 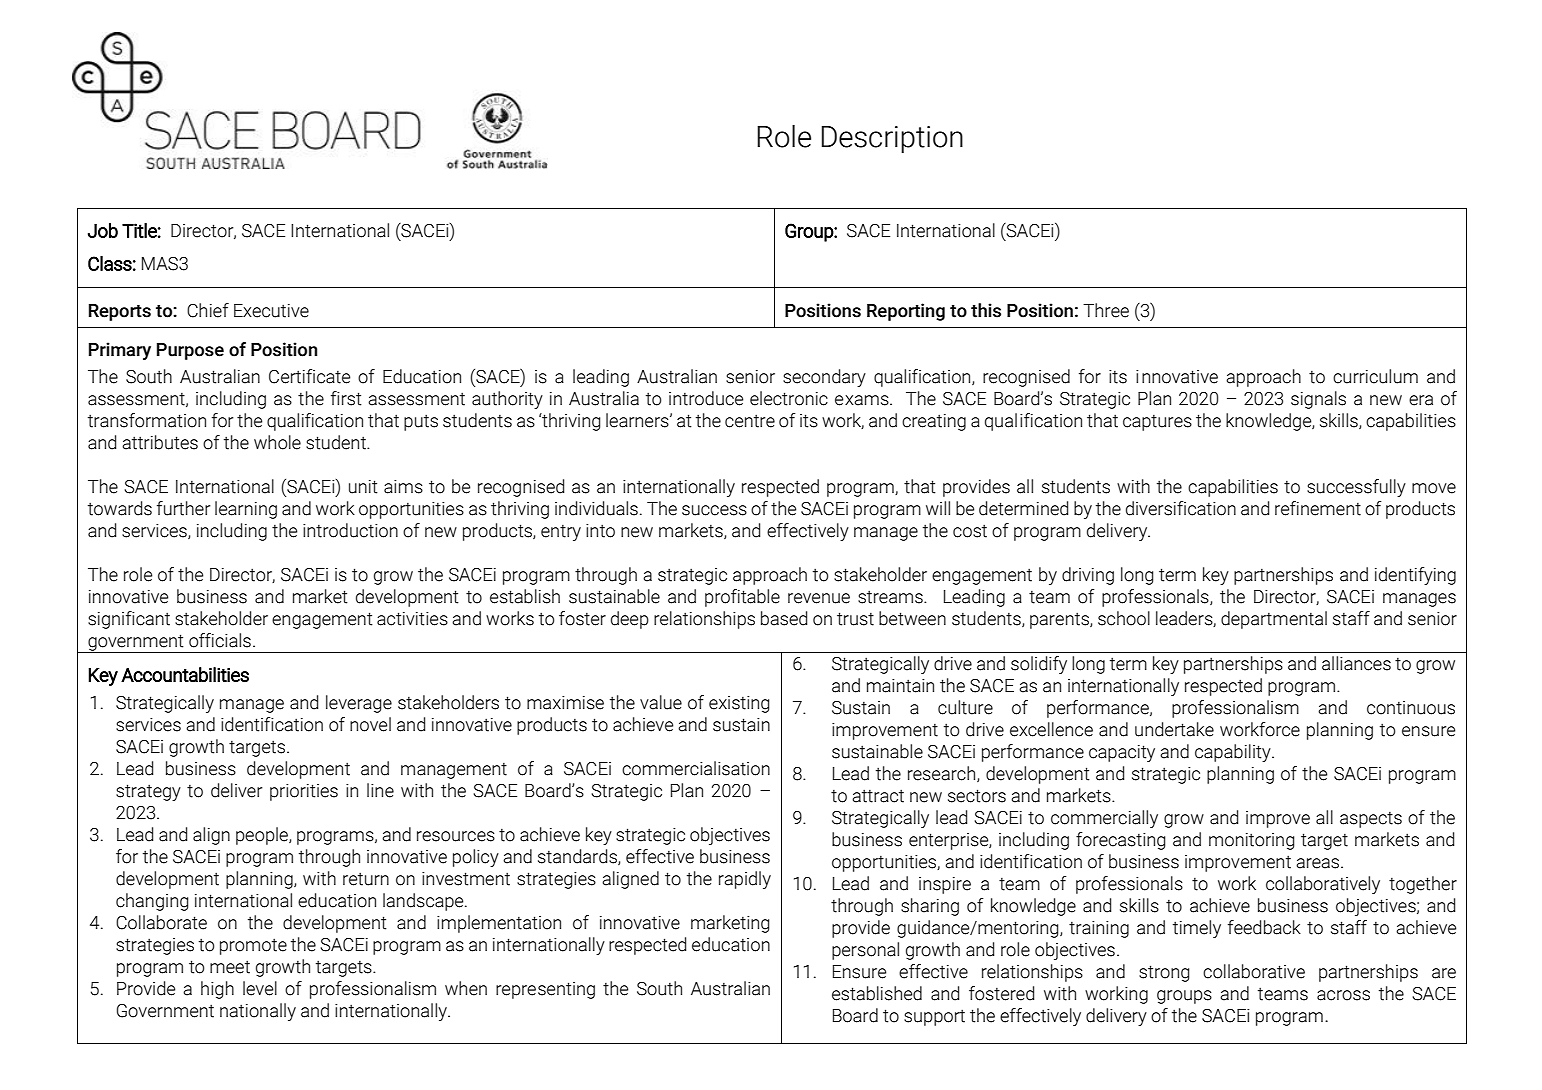 I want to click on capability, so click(x=1234, y=753).
